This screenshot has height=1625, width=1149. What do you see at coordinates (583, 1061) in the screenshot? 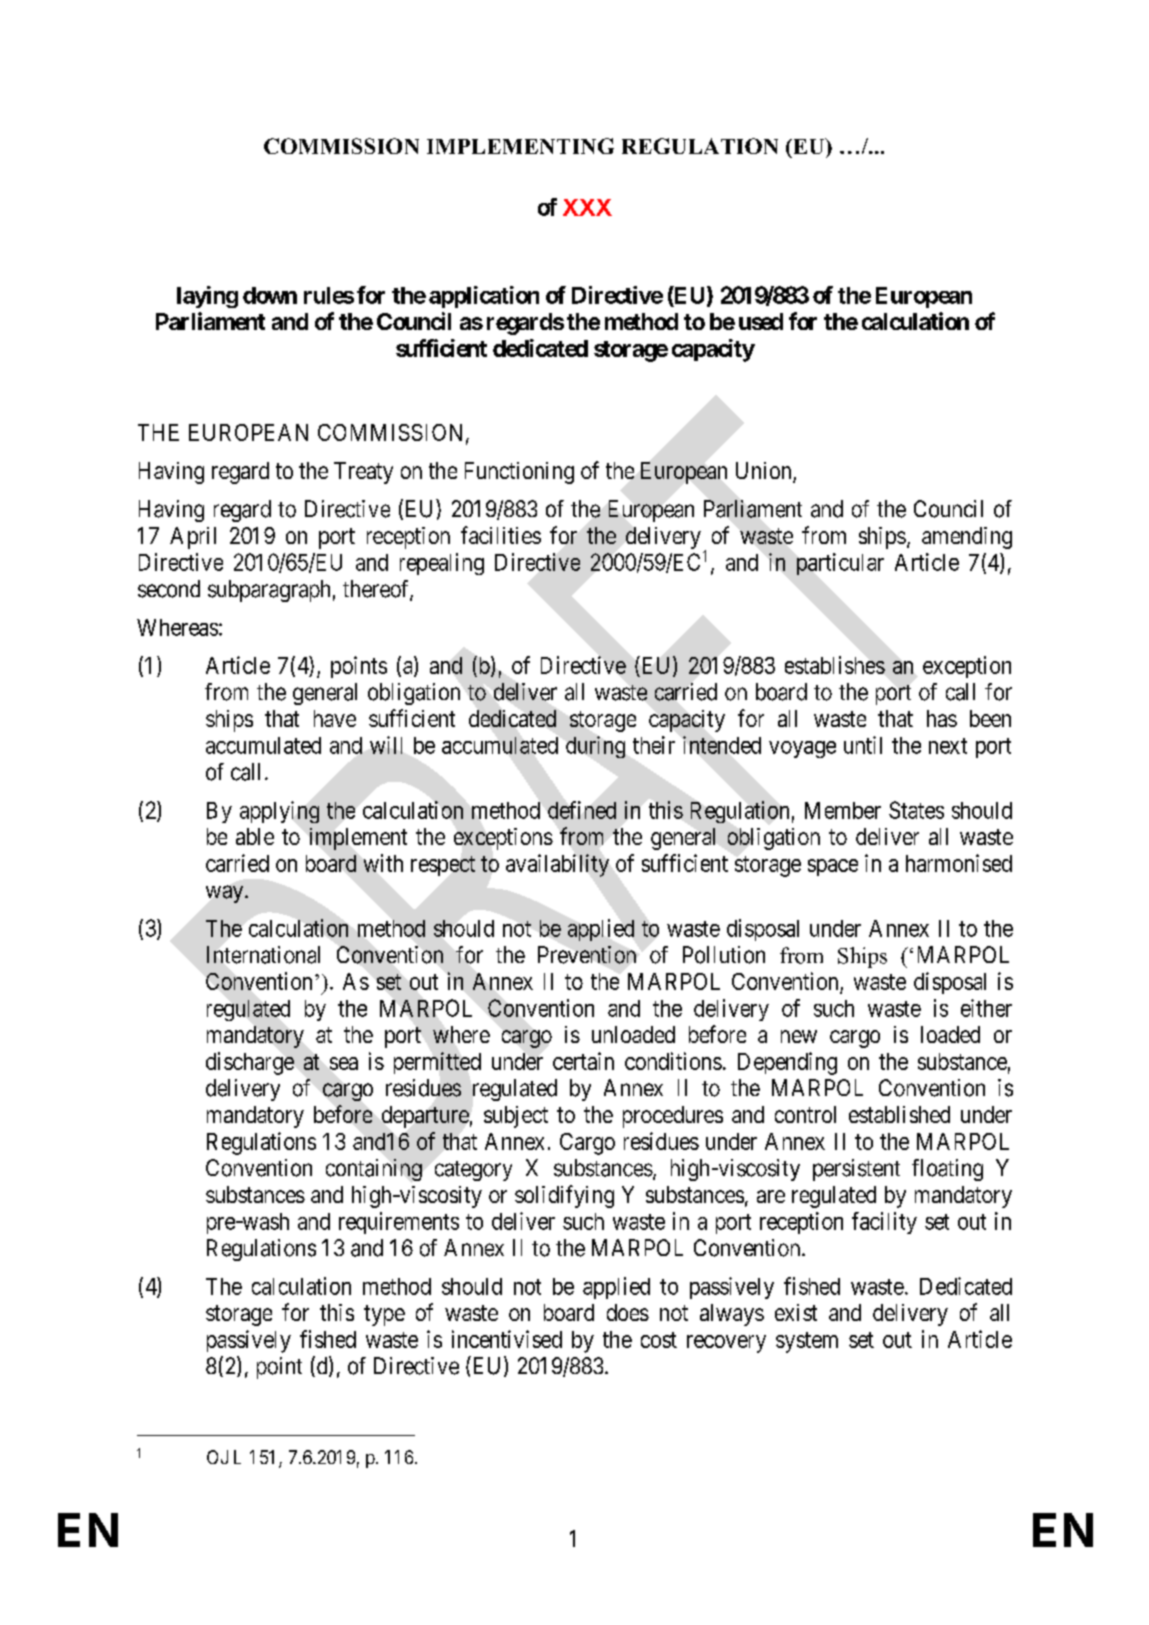
I see `certain` at bounding box center [583, 1061].
